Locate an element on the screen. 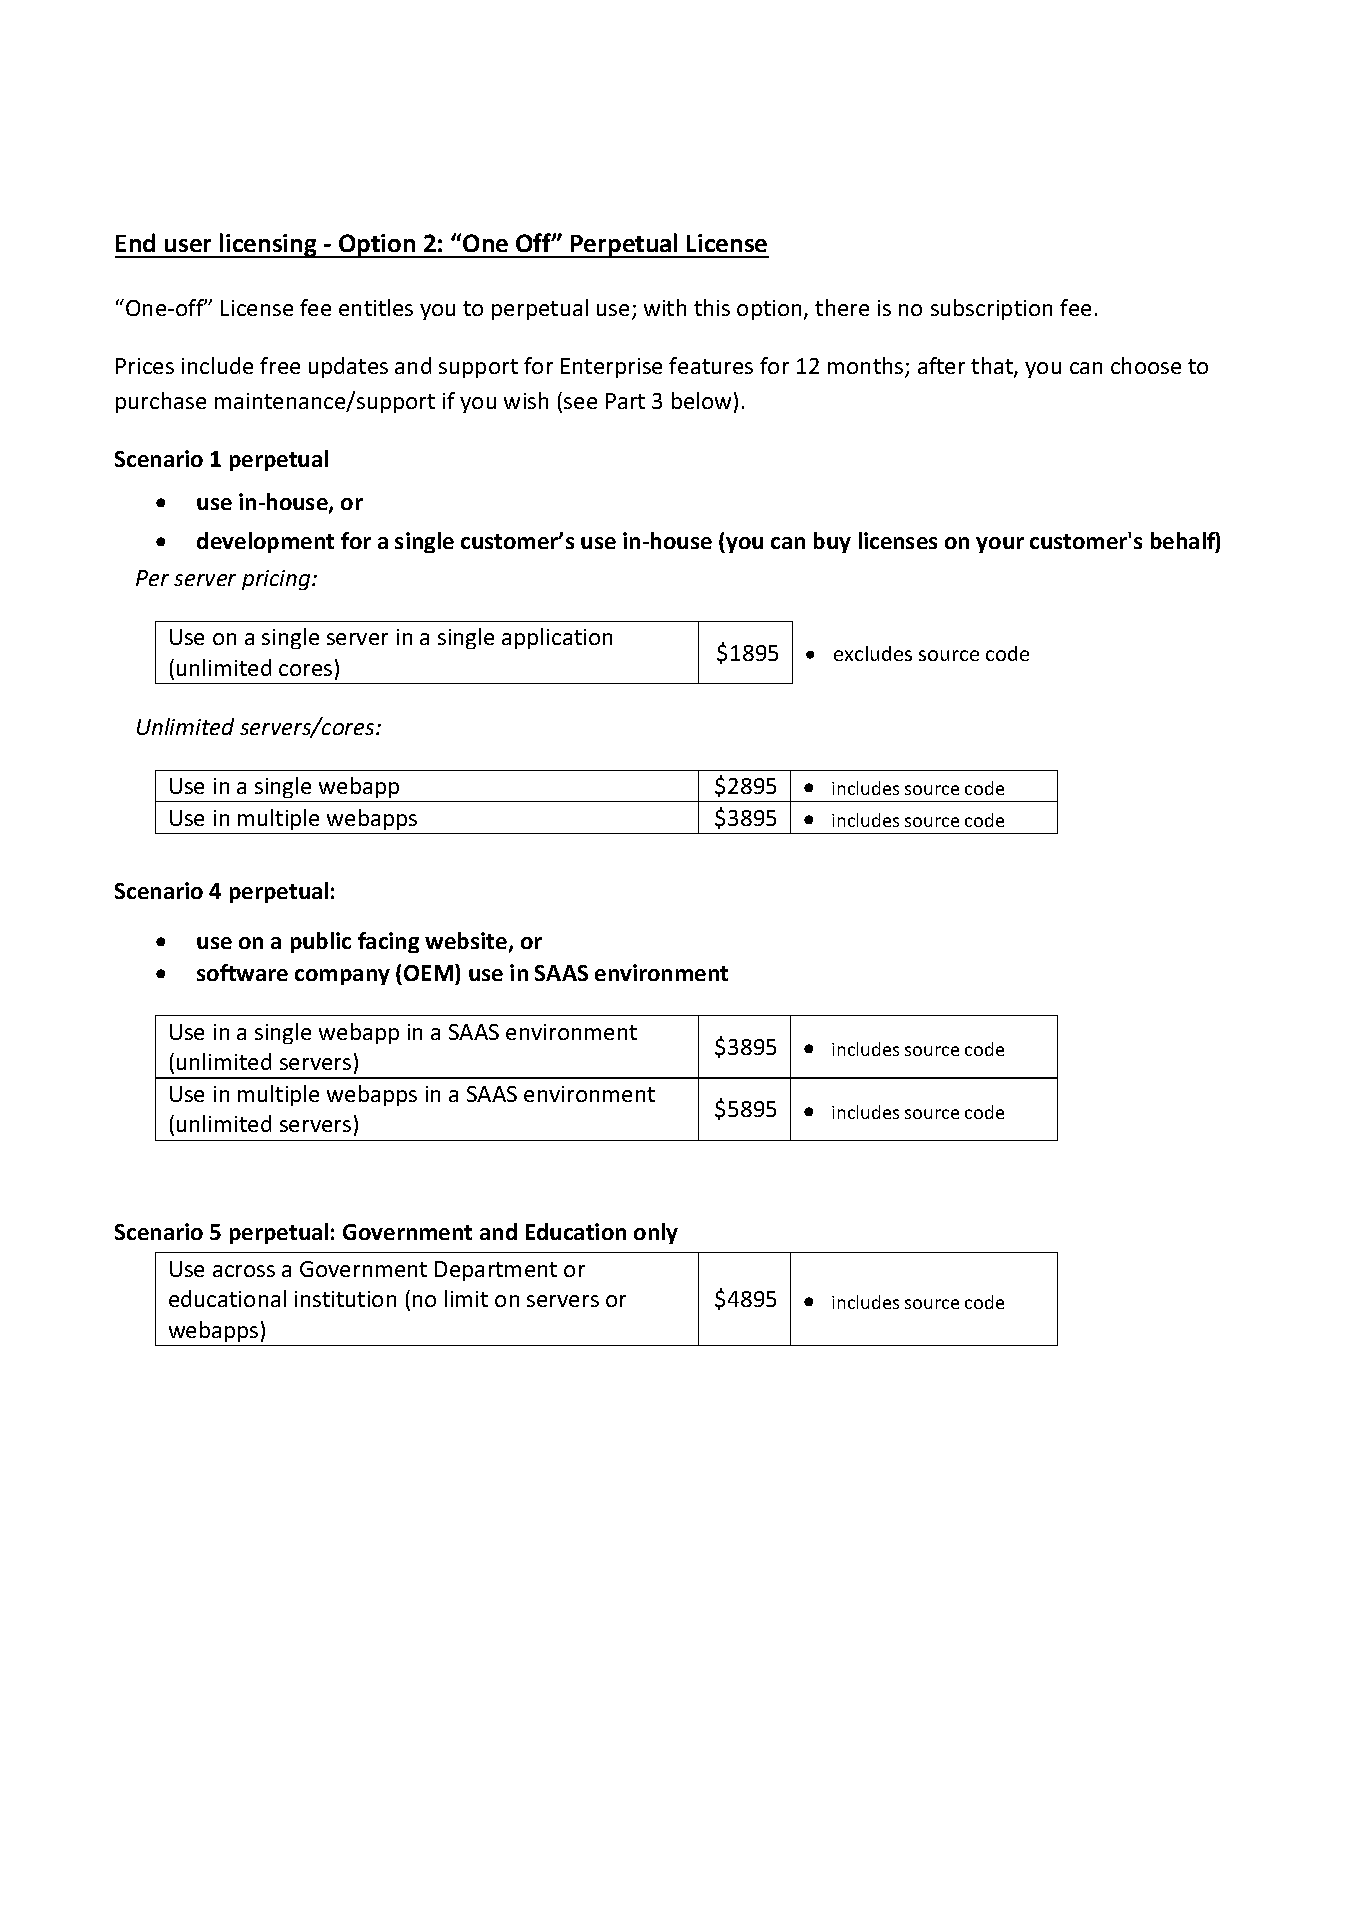 Image resolution: width=1355 pixels, height=1916 pixels. licensing is located at coordinates (268, 245).
